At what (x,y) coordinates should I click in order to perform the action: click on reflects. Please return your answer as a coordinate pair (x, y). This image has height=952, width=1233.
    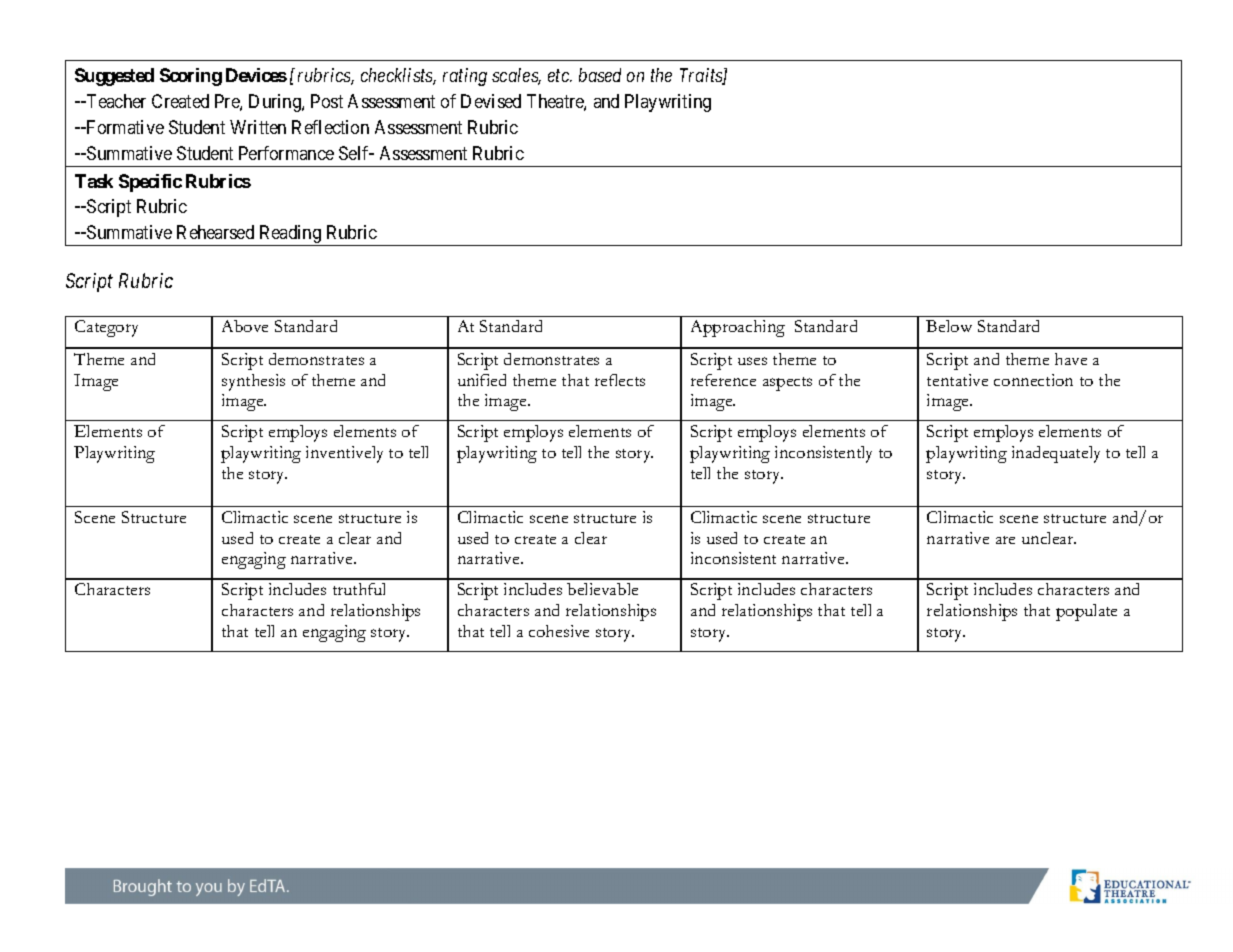
    Looking at the image, I should click on (620, 380).
